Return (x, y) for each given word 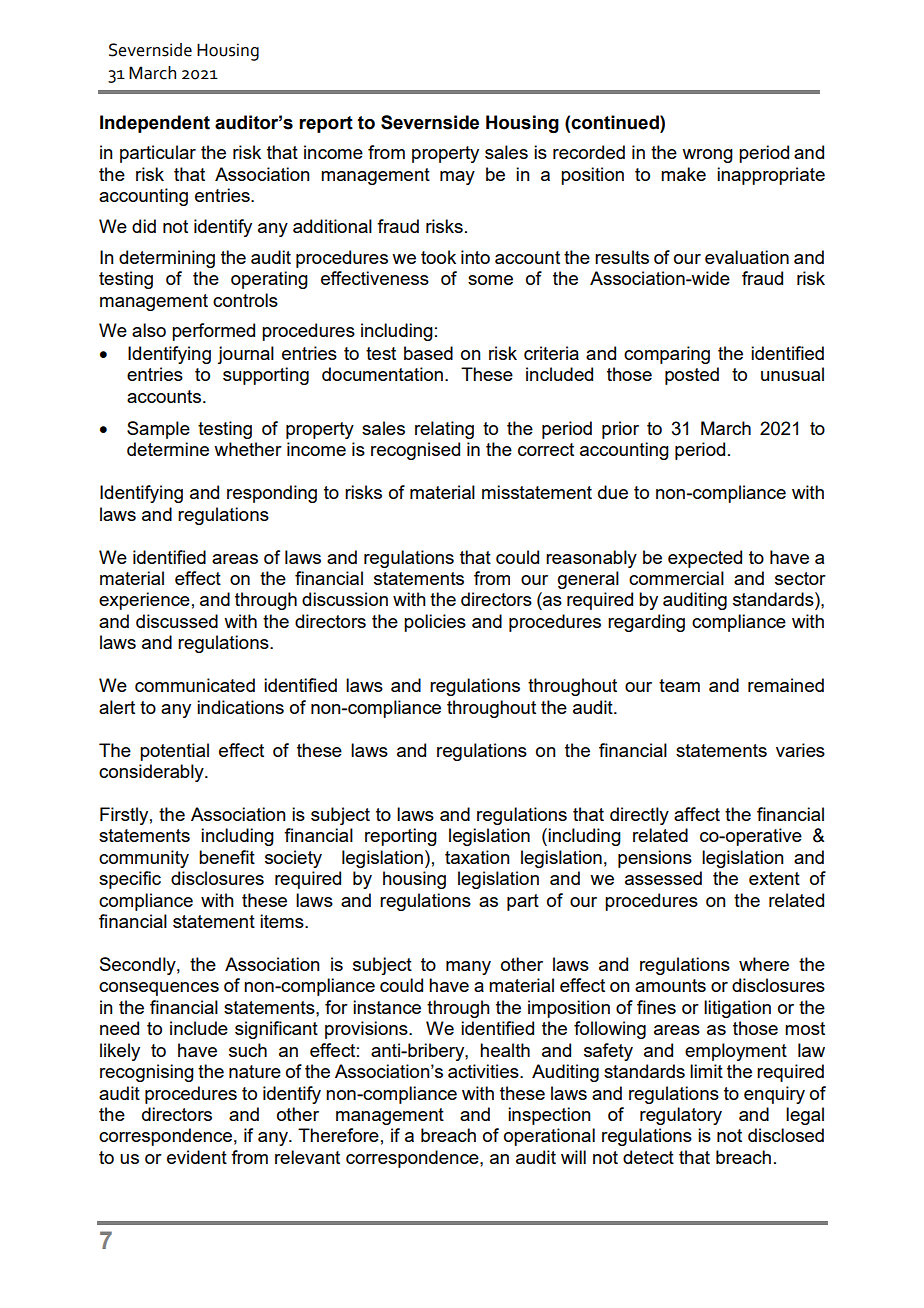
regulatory (681, 1116)
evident (197, 1157)
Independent (155, 124)
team (679, 685)
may (457, 178)
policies (435, 623)
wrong (707, 156)
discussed (177, 621)
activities (484, 1071)
